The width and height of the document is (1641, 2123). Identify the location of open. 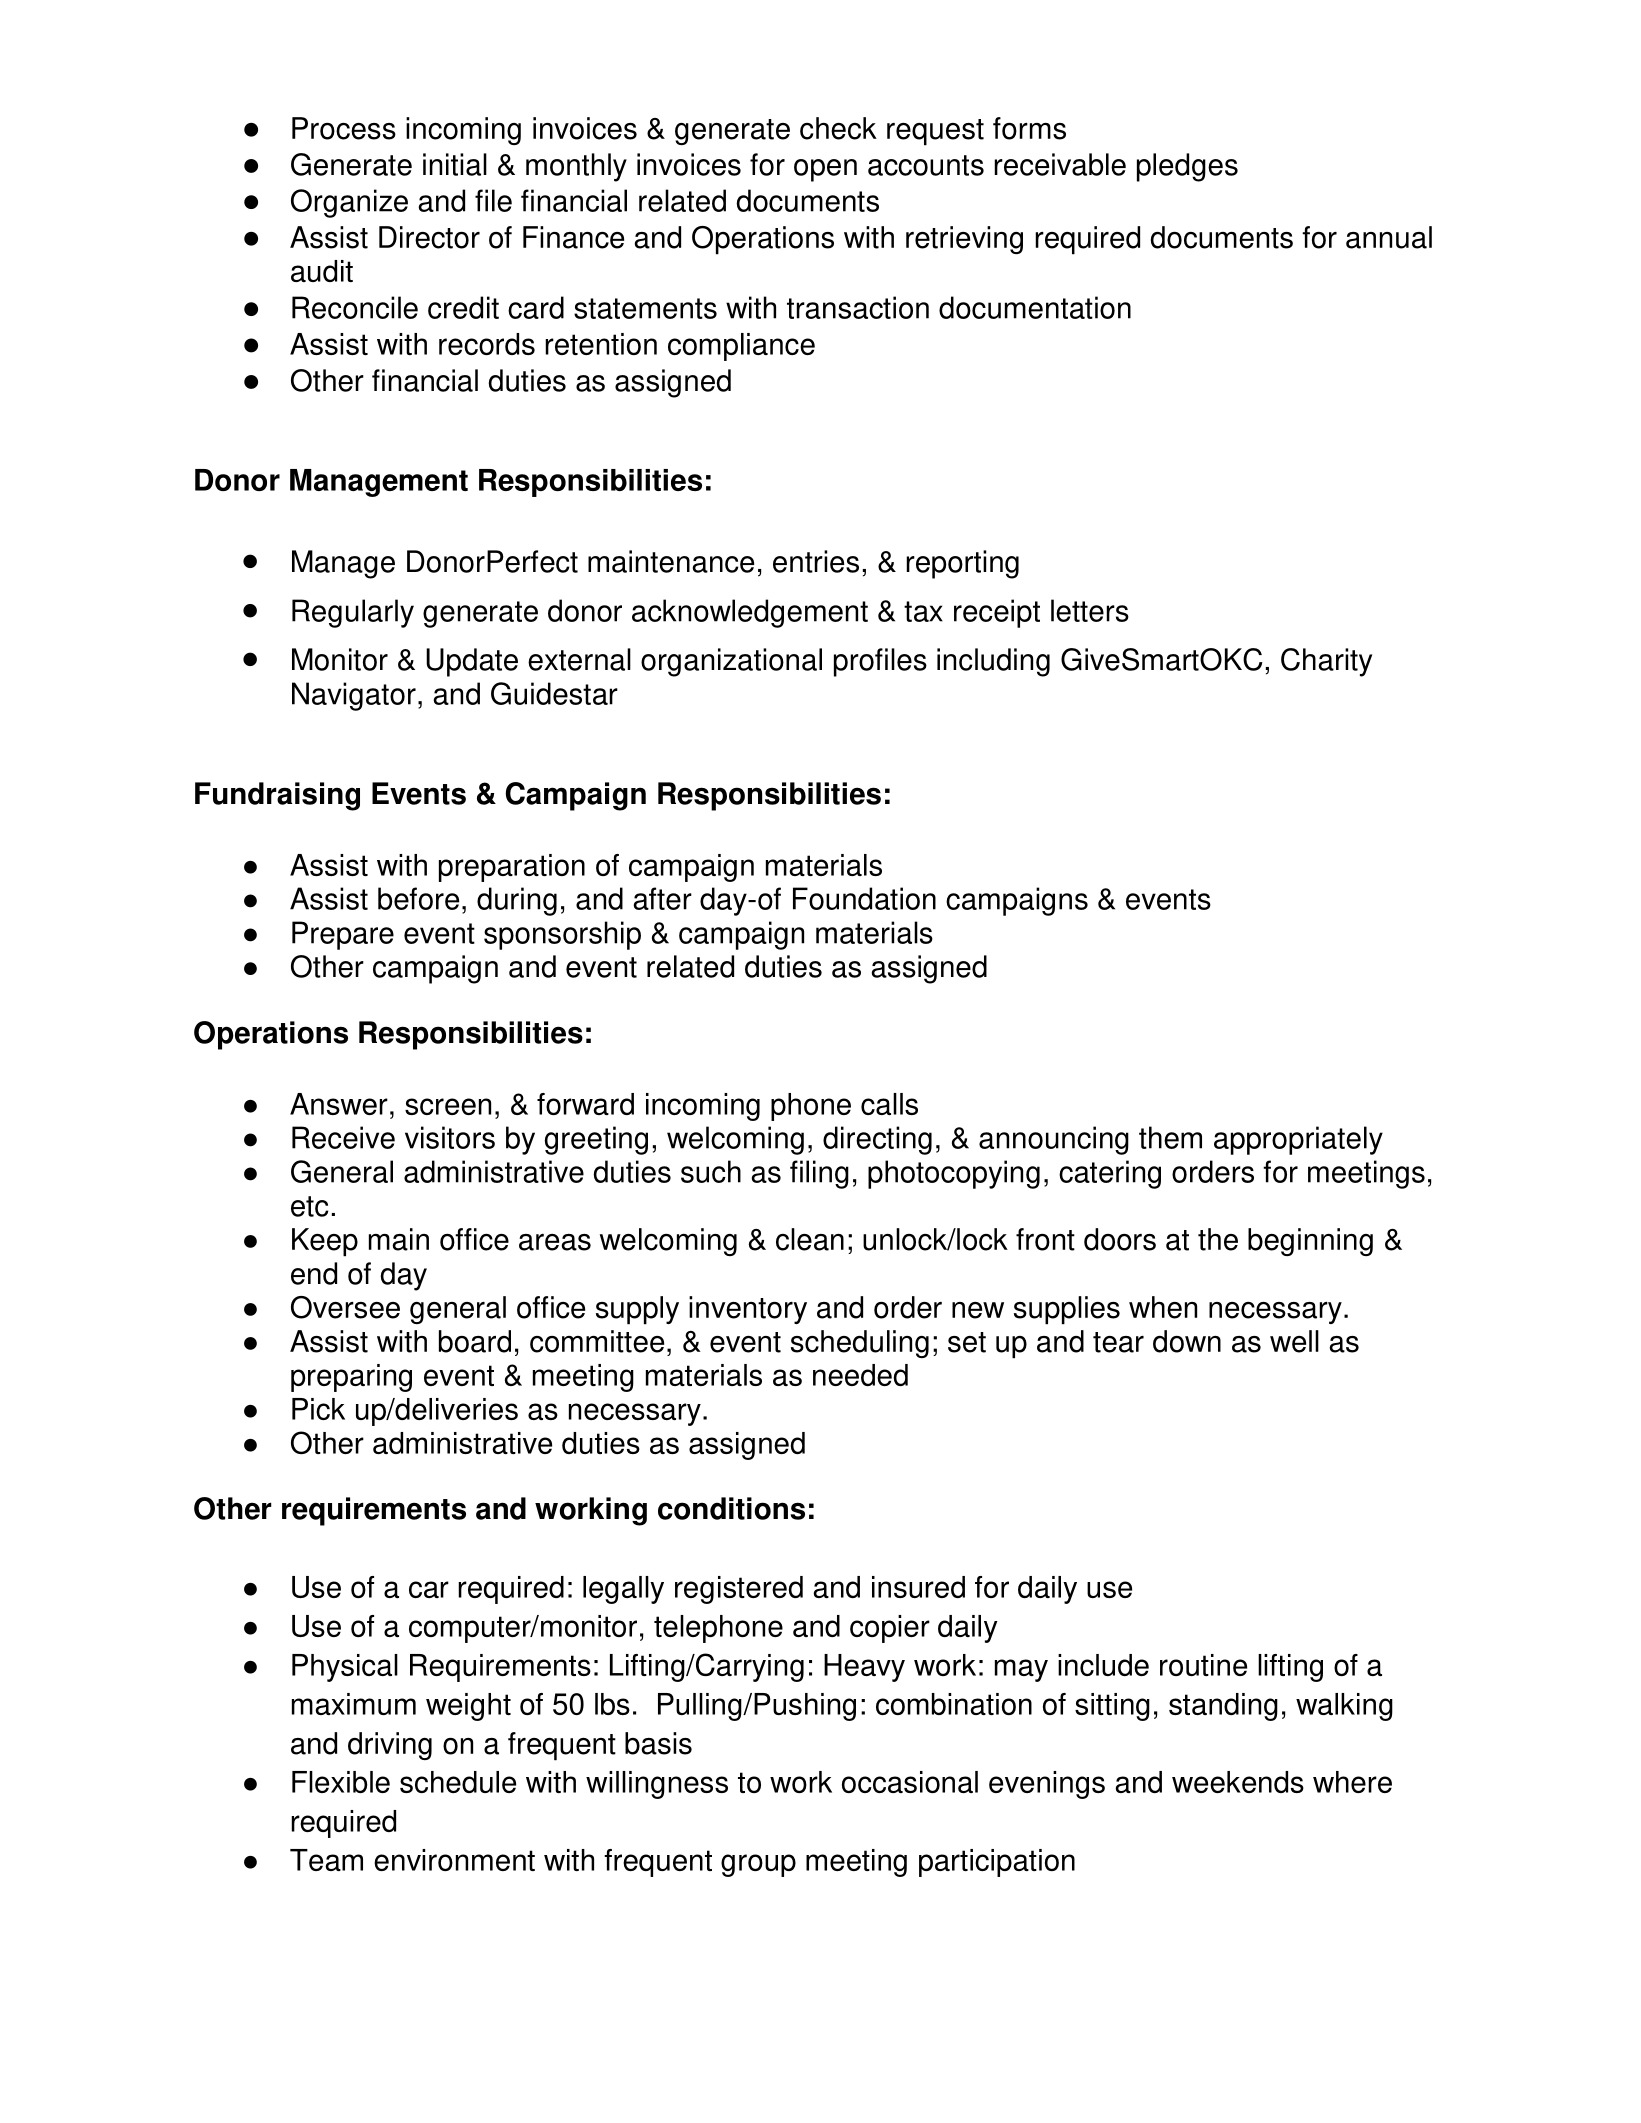
(825, 170).
